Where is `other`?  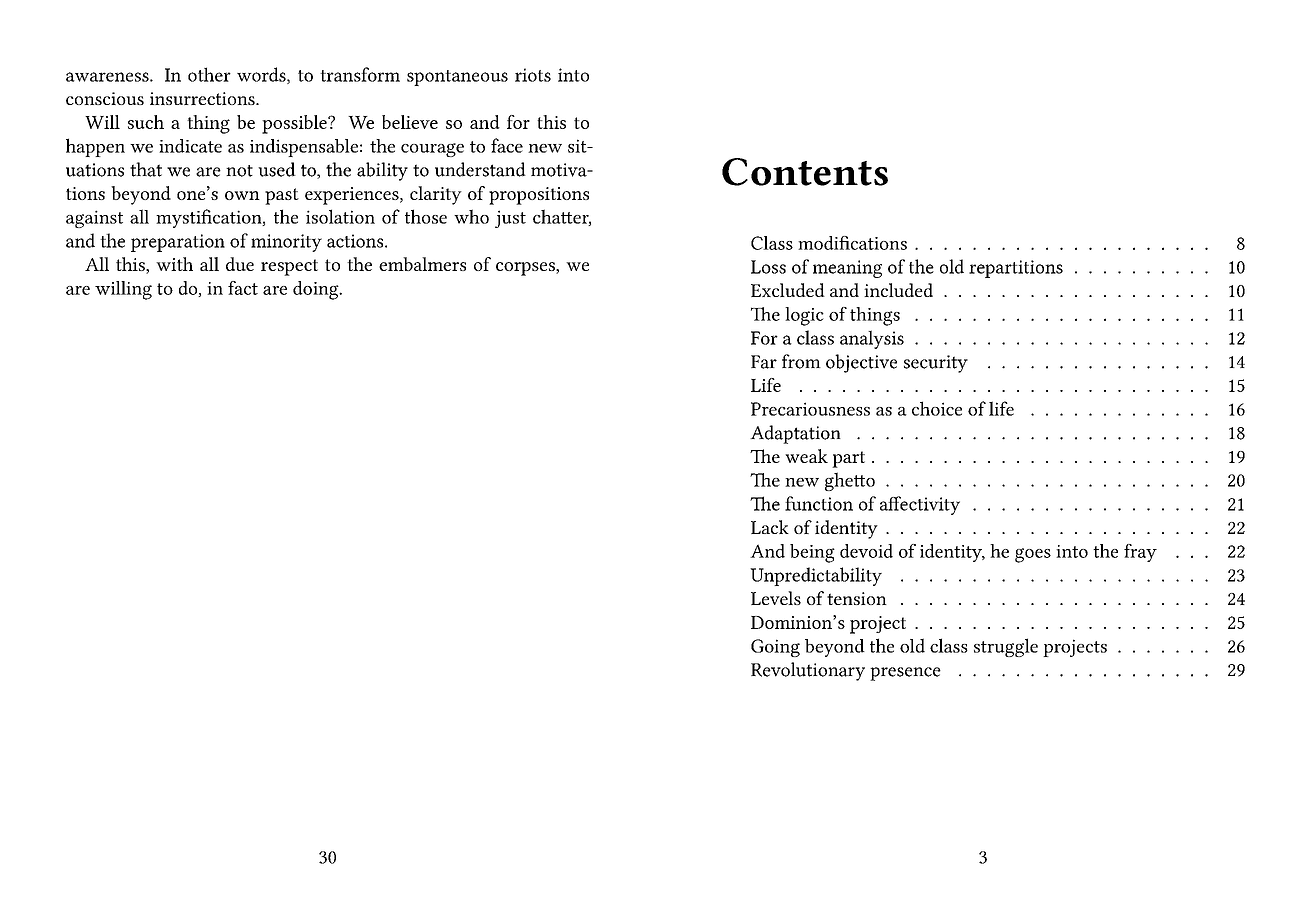
other is located at coordinates (209, 74).
